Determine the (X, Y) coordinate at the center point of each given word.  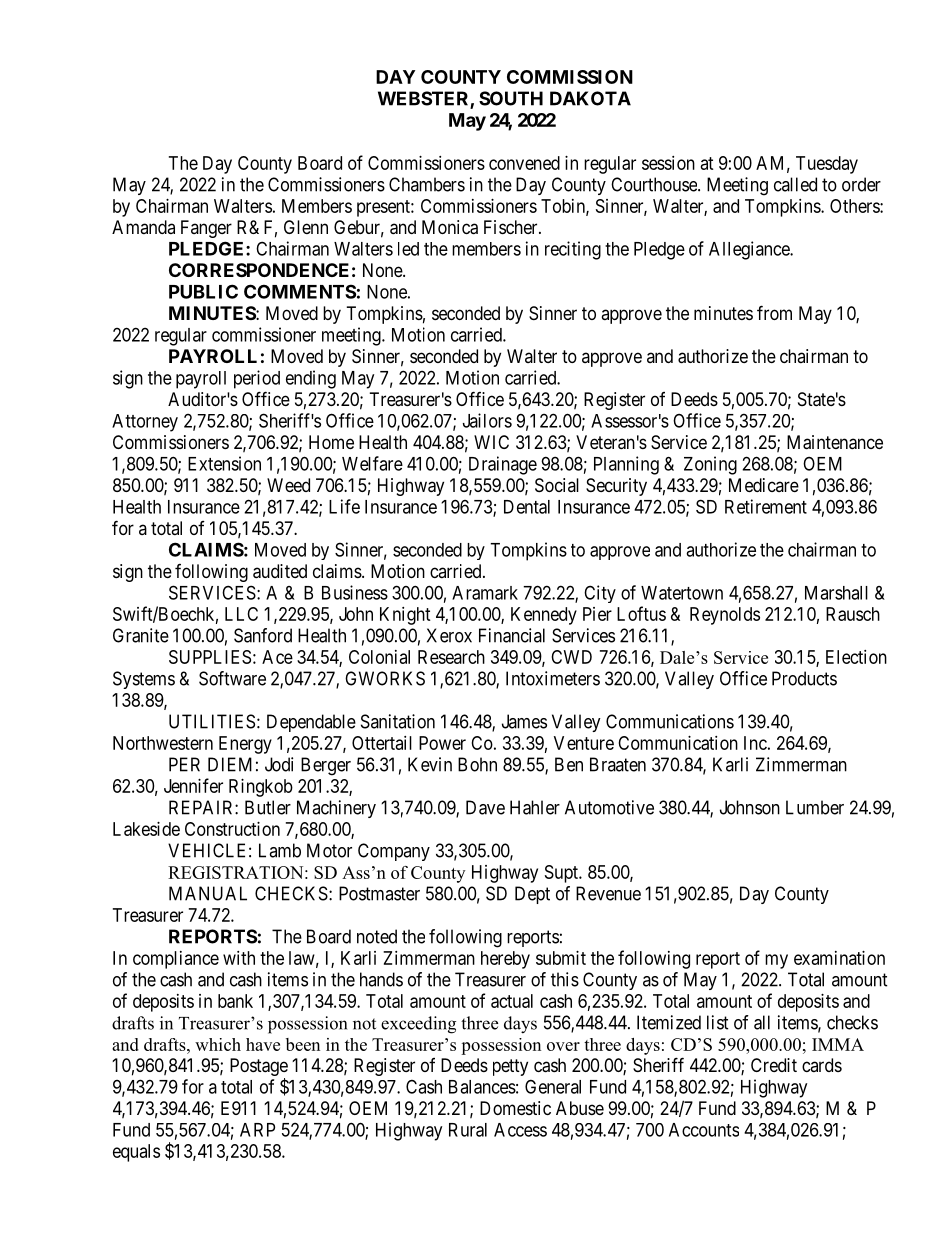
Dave (485, 807)
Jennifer (193, 785)
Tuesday (827, 165)
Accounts (704, 1130)
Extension (224, 463)
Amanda (143, 227)
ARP (257, 1130)
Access (520, 1130)
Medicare (764, 485)
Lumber (815, 807)
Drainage (503, 465)
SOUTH (511, 98)
